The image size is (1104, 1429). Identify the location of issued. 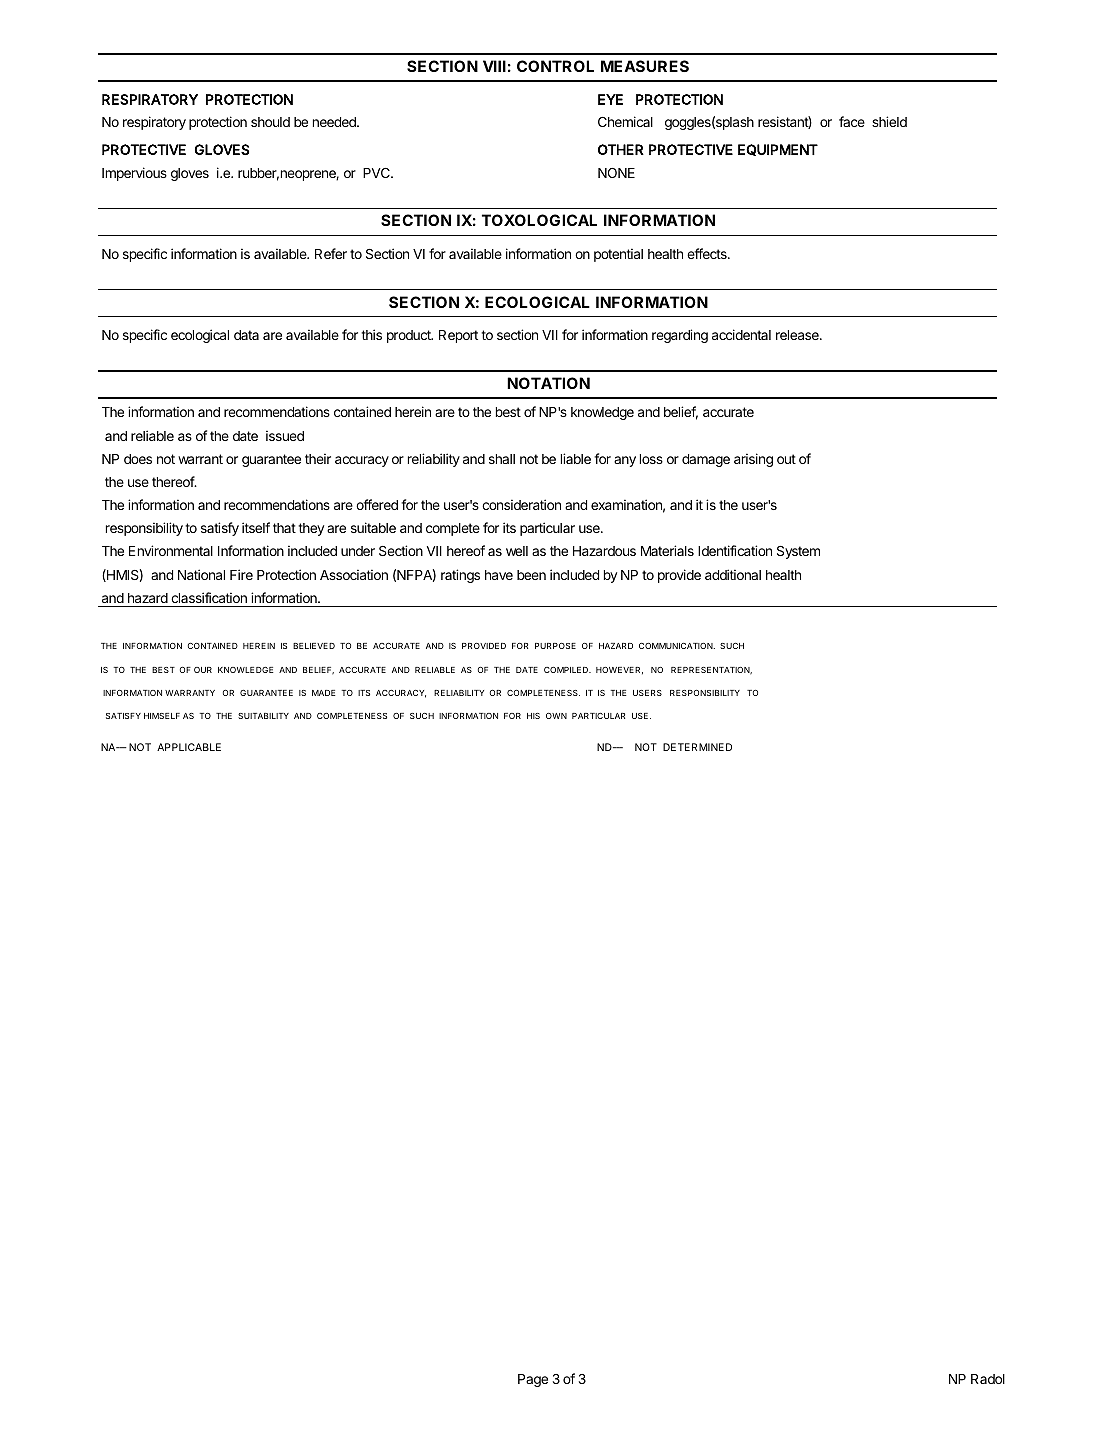
(285, 435).
